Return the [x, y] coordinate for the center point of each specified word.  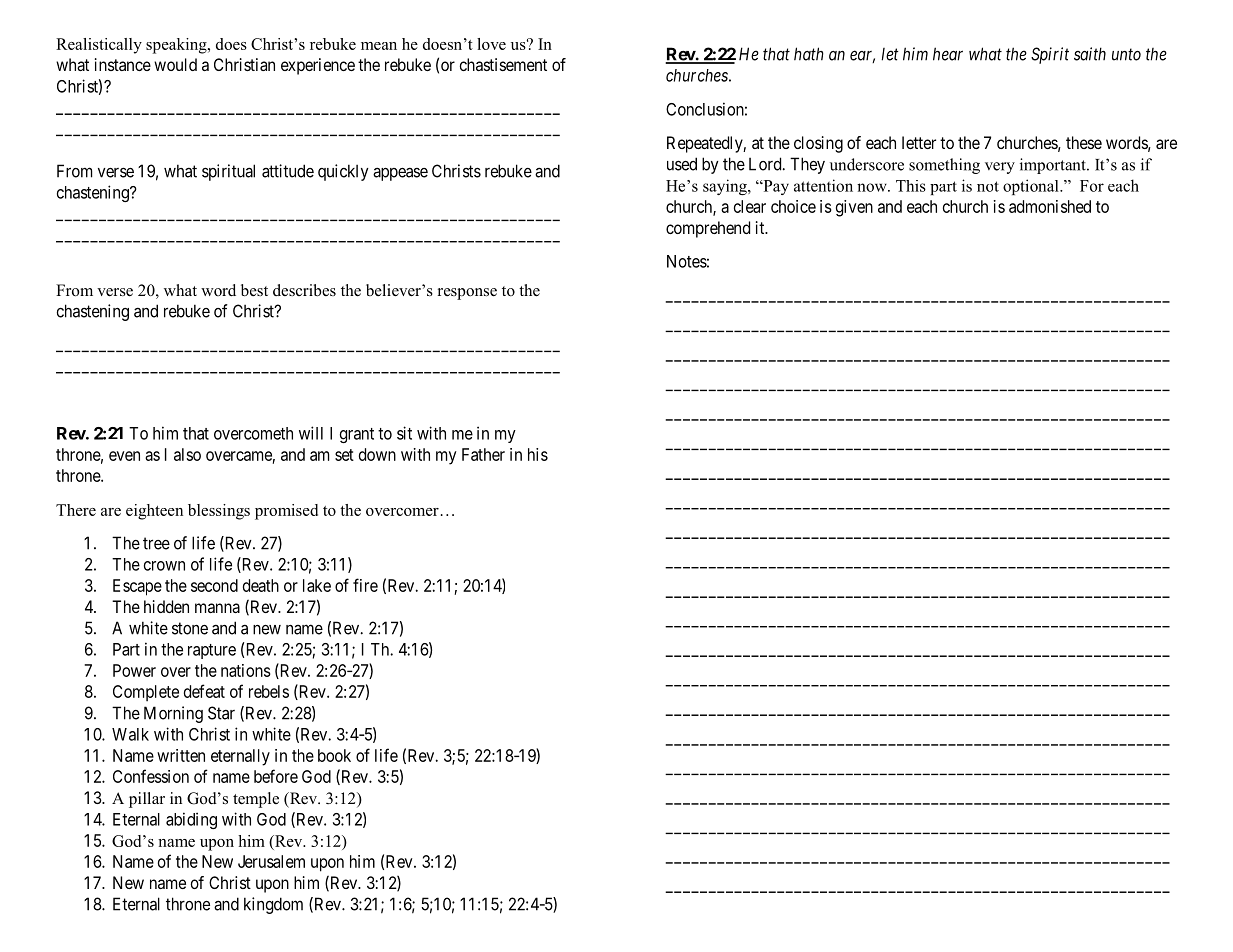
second [214, 585]
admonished [1050, 206]
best [254, 290]
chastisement [503, 64]
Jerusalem [271, 861]
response [467, 294]
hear [948, 54]
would [175, 64]
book [334, 755]
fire [365, 585]
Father [483, 454]
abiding [191, 820]
